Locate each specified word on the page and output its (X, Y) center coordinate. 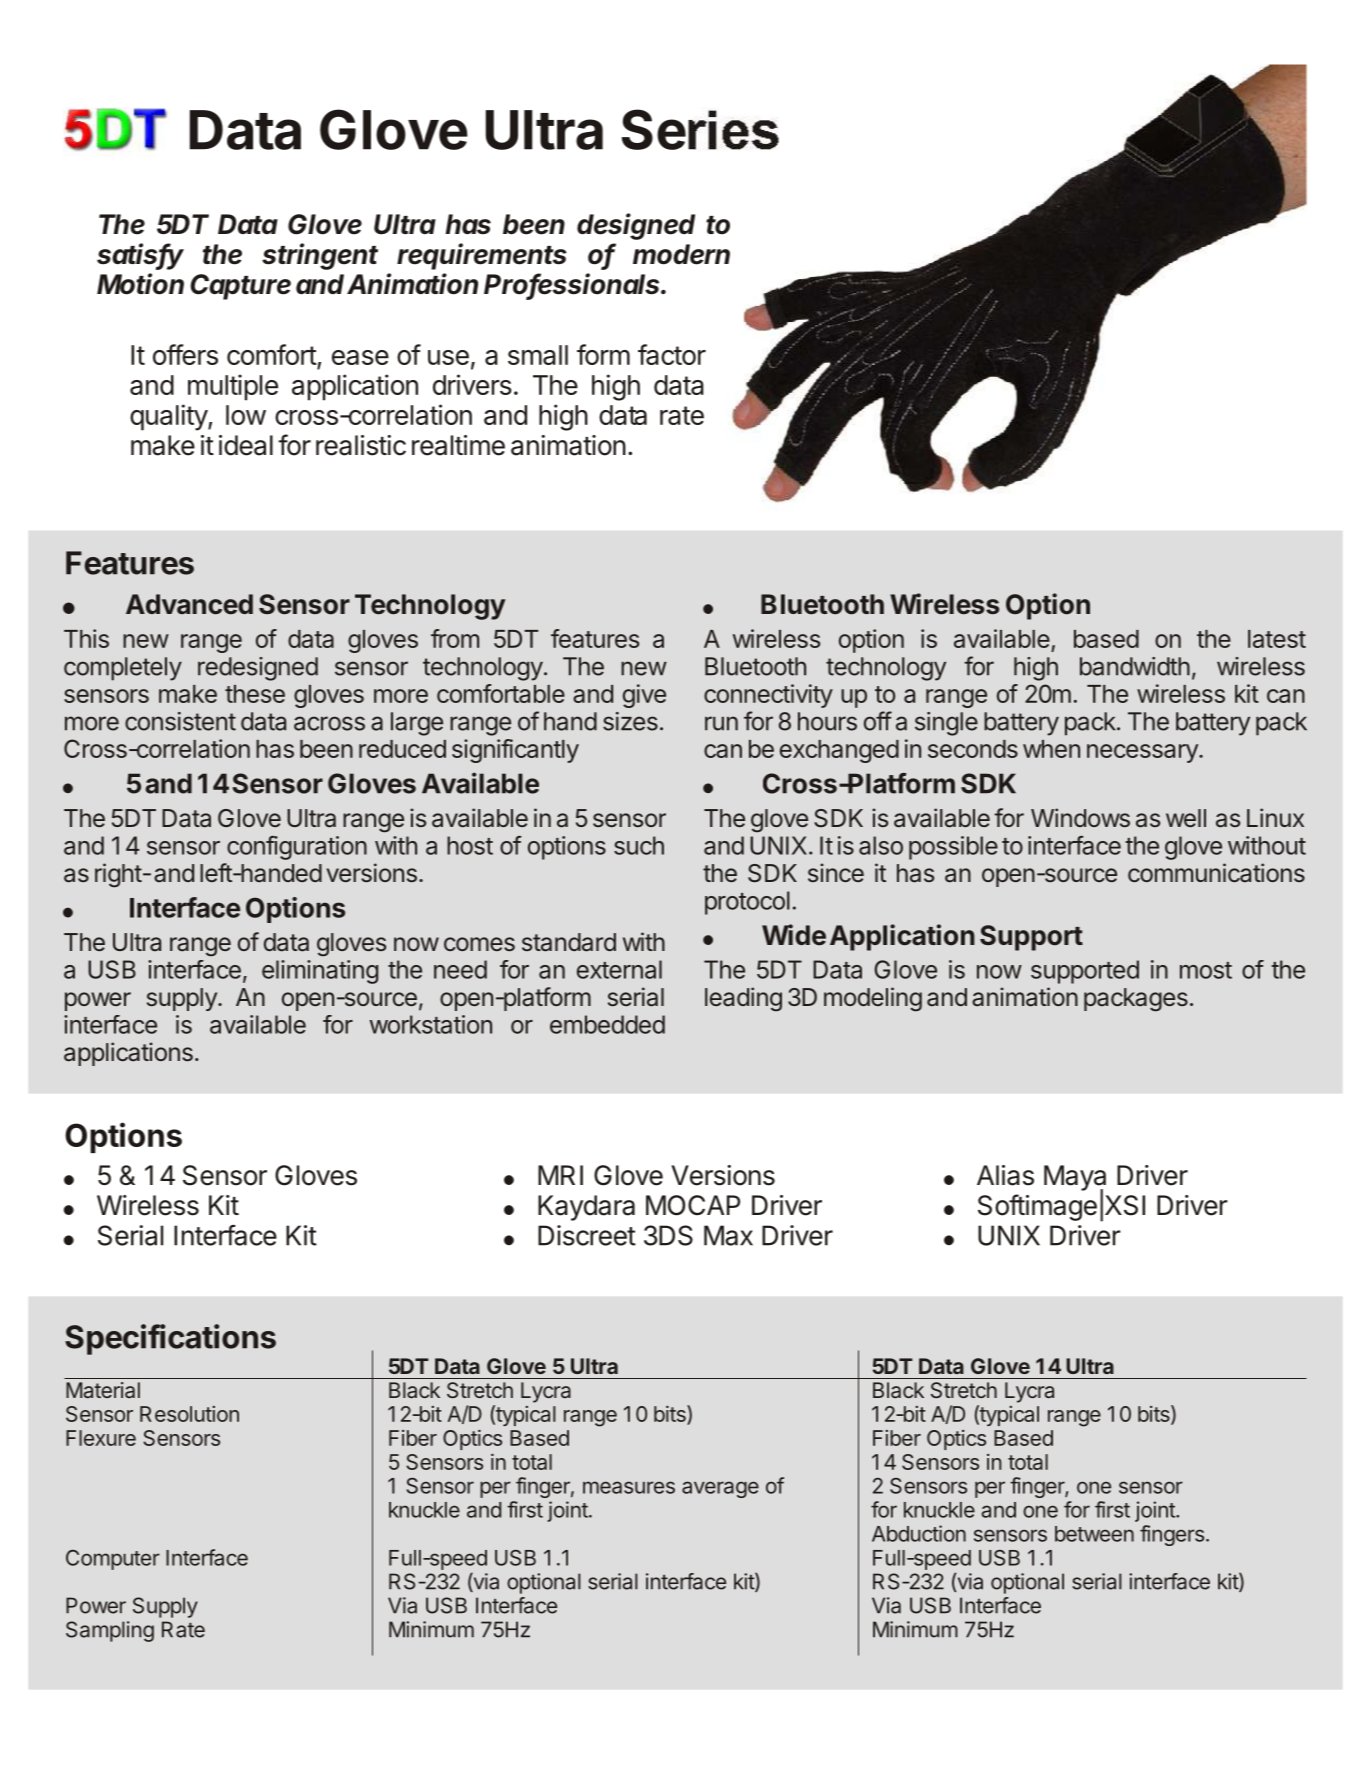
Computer (113, 1559)
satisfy (140, 256)
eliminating (320, 972)
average (720, 1489)
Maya (1075, 1179)
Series (700, 129)
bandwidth (1135, 666)
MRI (560, 1175)
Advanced (189, 604)
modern (681, 254)
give (644, 696)
